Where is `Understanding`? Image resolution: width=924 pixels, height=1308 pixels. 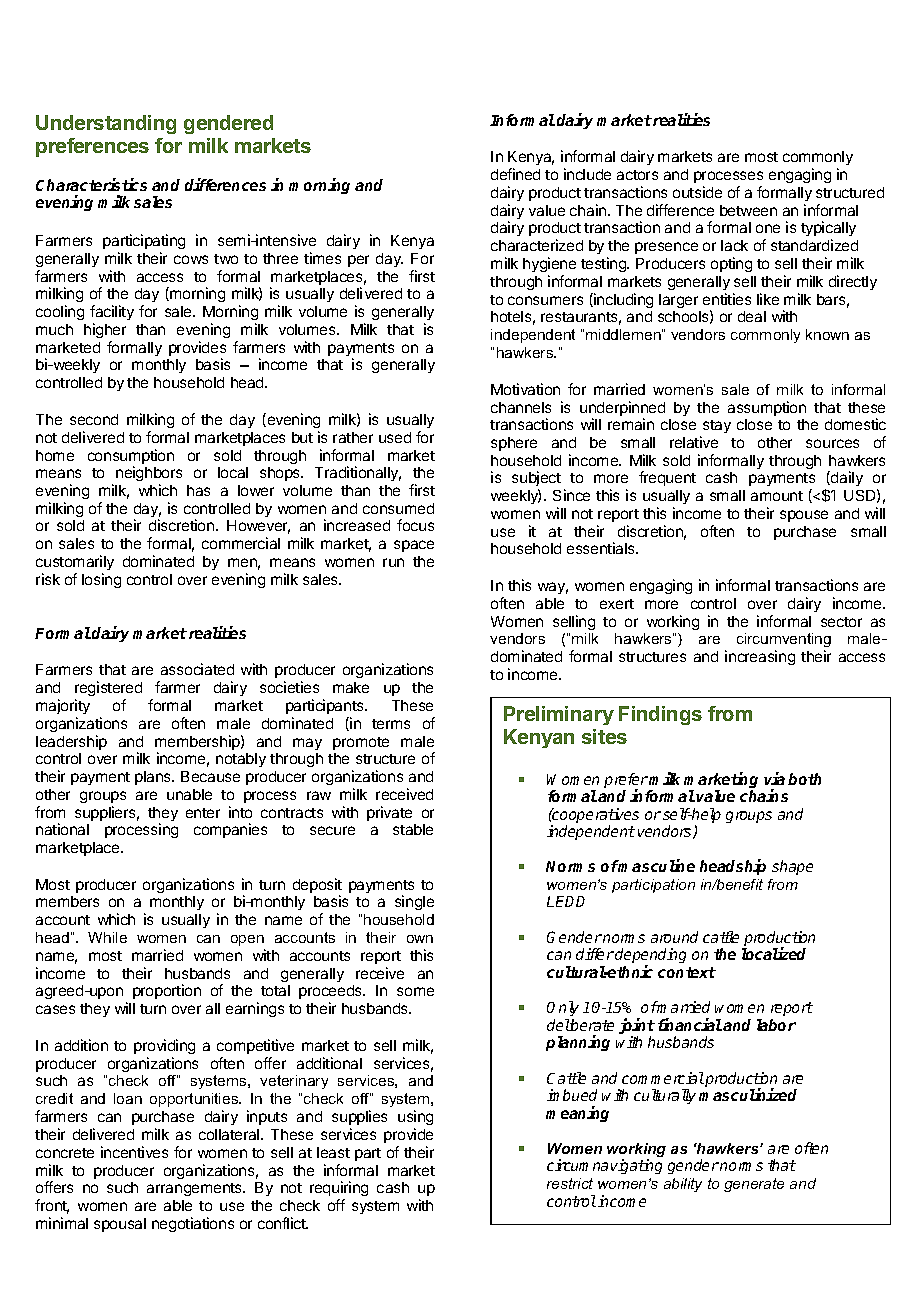 Understanding is located at coordinates (106, 124).
